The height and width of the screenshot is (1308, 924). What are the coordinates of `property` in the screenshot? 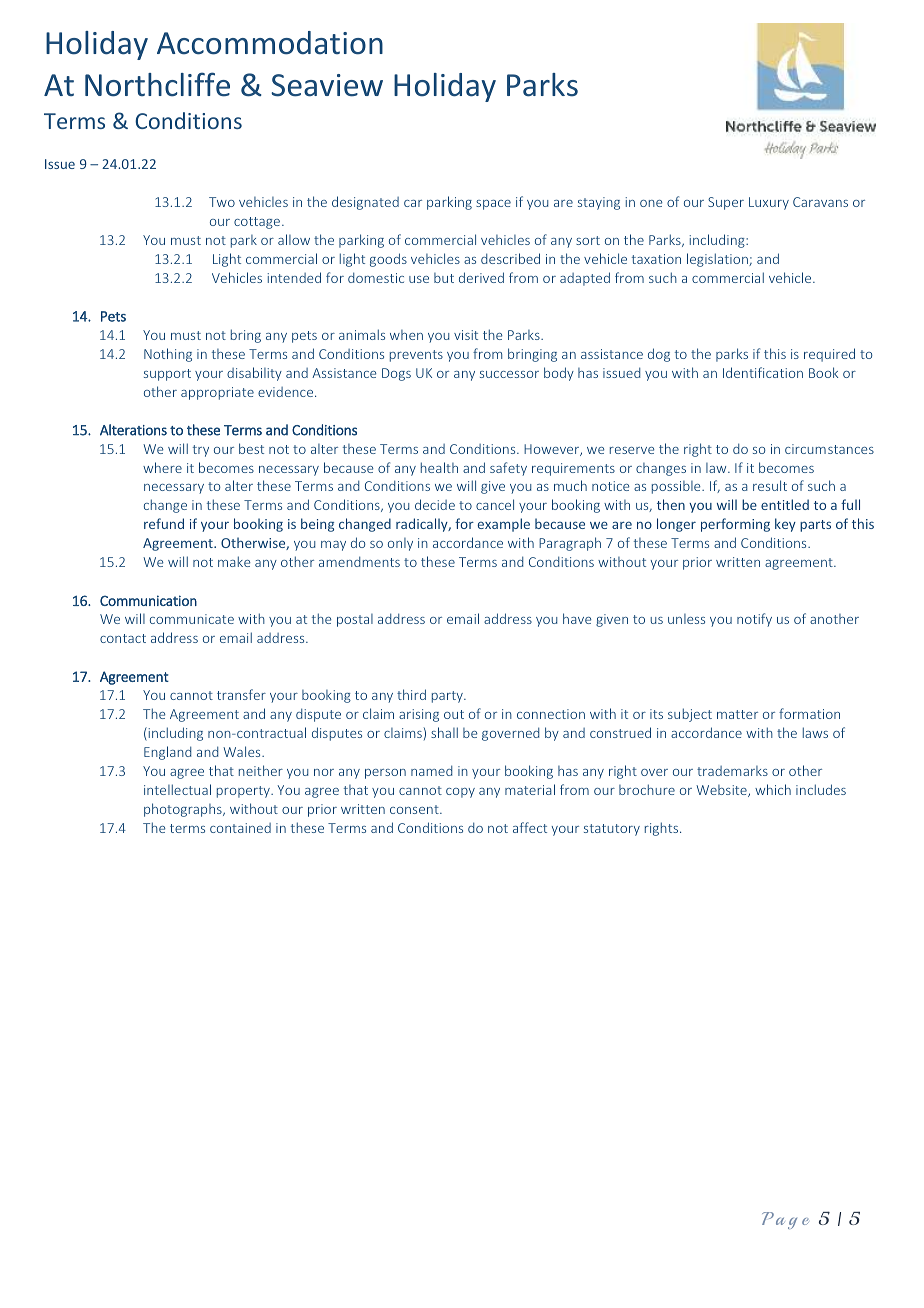 It's located at (244, 792).
